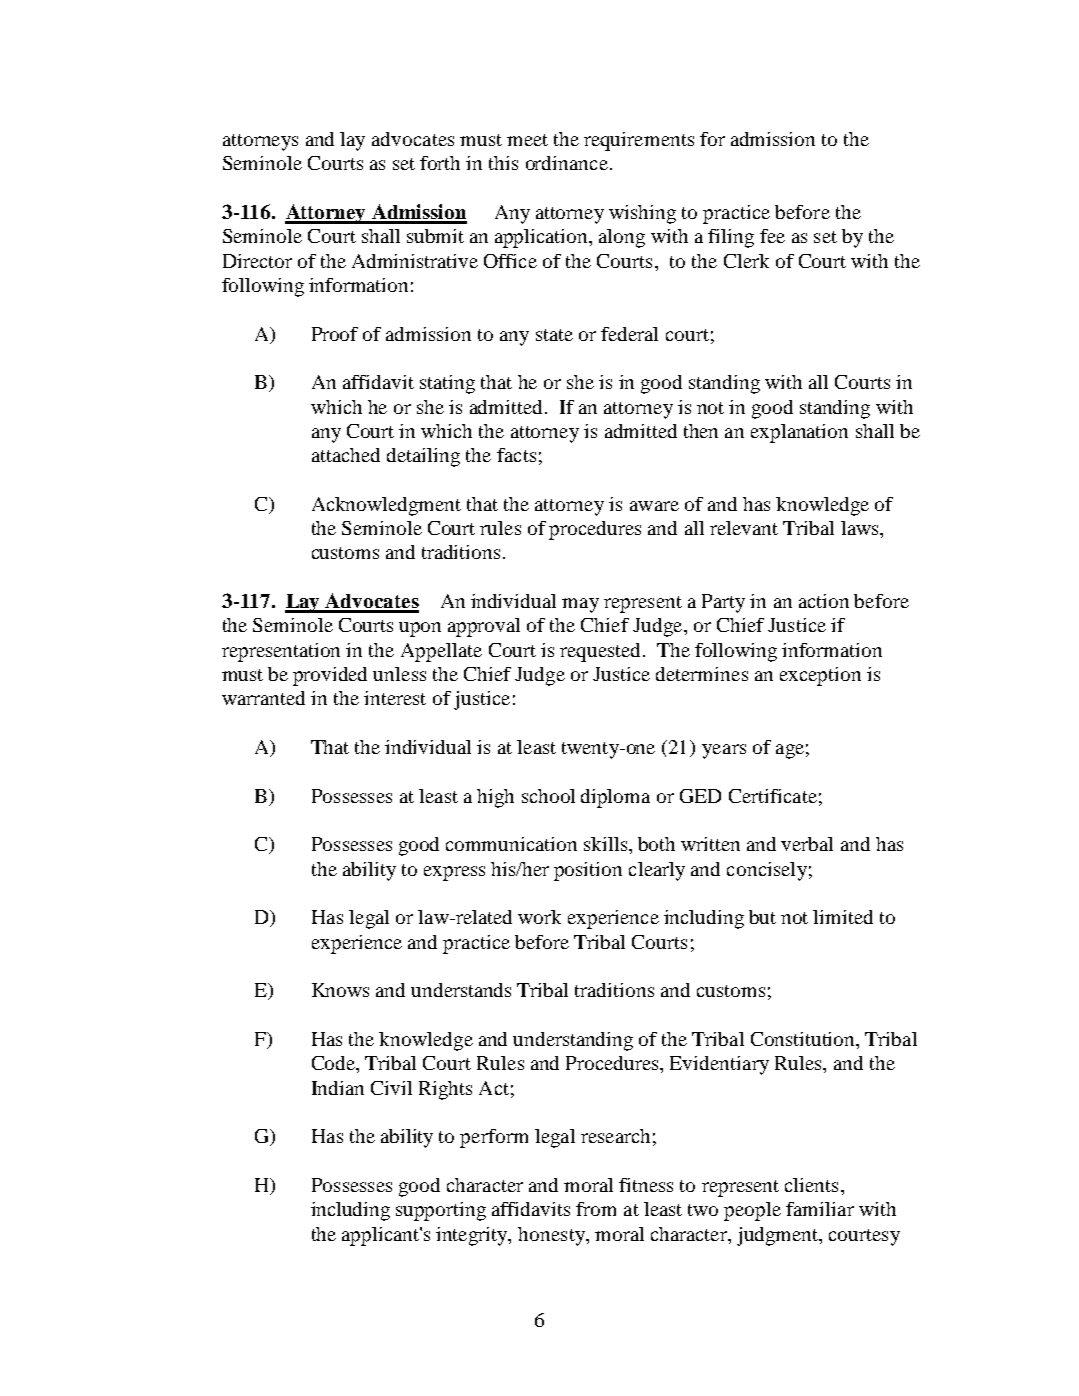  What do you see at coordinates (440, 163) in the page?
I see `forth` at bounding box center [440, 163].
